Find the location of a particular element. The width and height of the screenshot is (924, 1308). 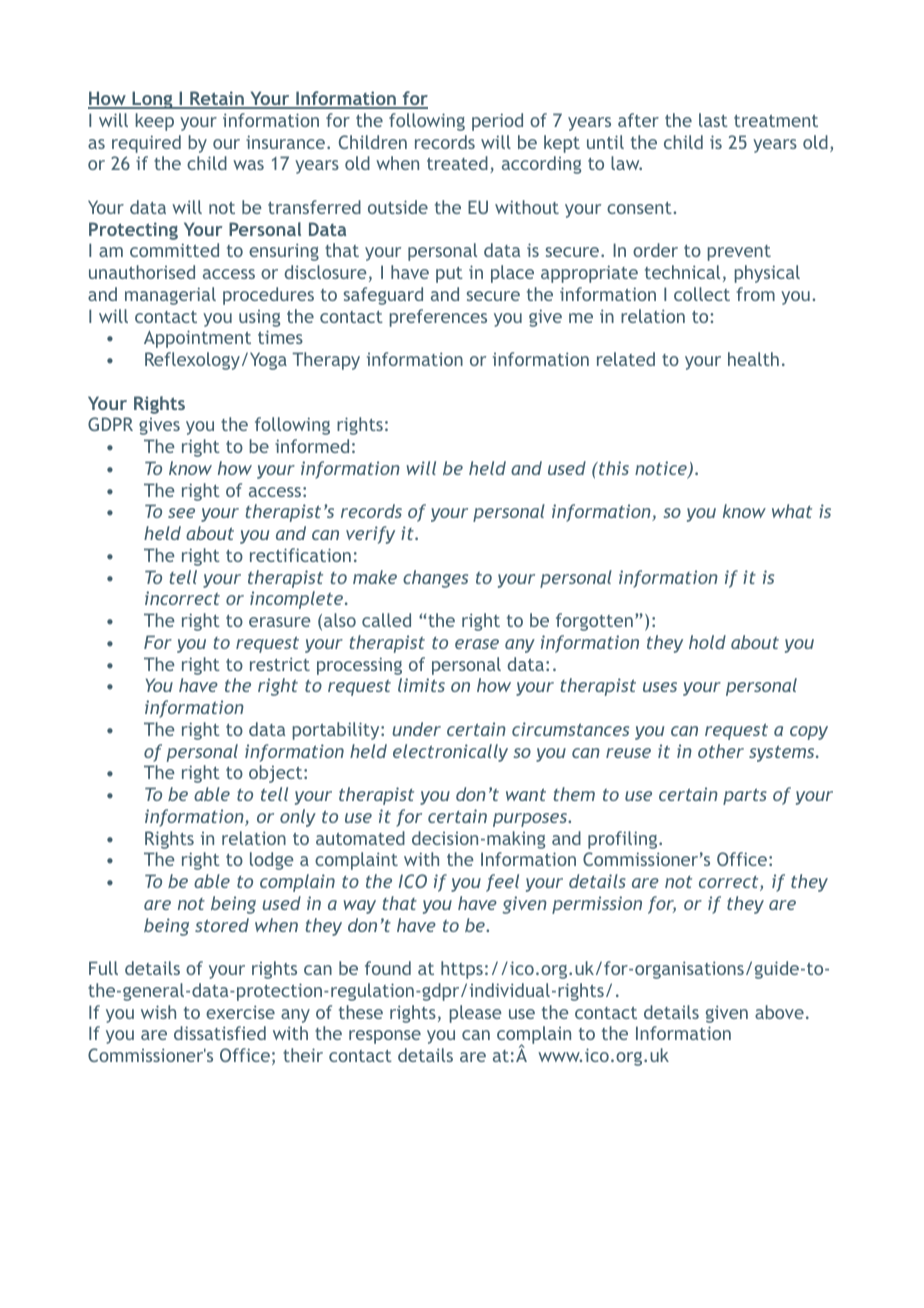

hold is located at coordinates (707, 642).
